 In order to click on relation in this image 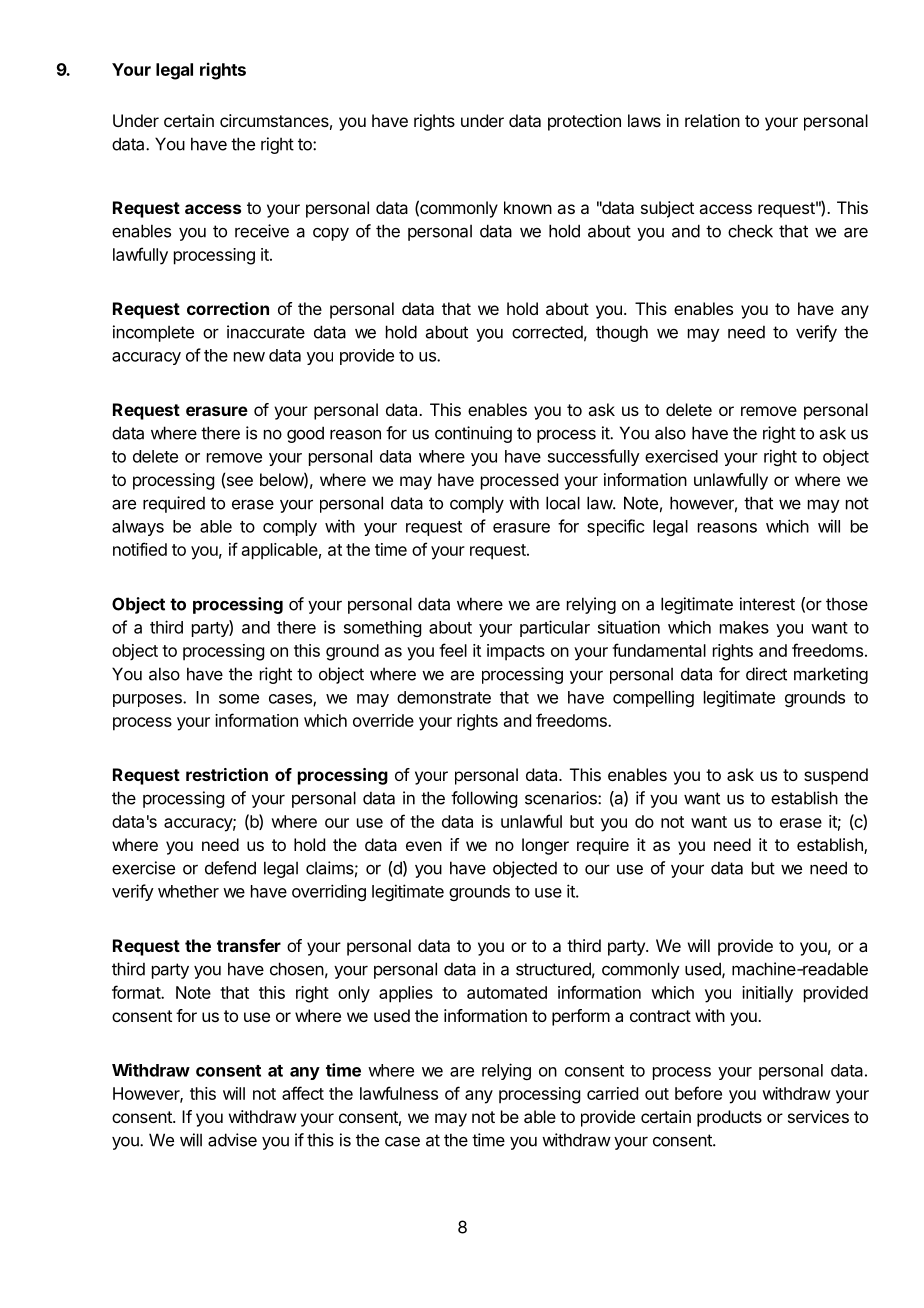, I will do `click(712, 120)`.
